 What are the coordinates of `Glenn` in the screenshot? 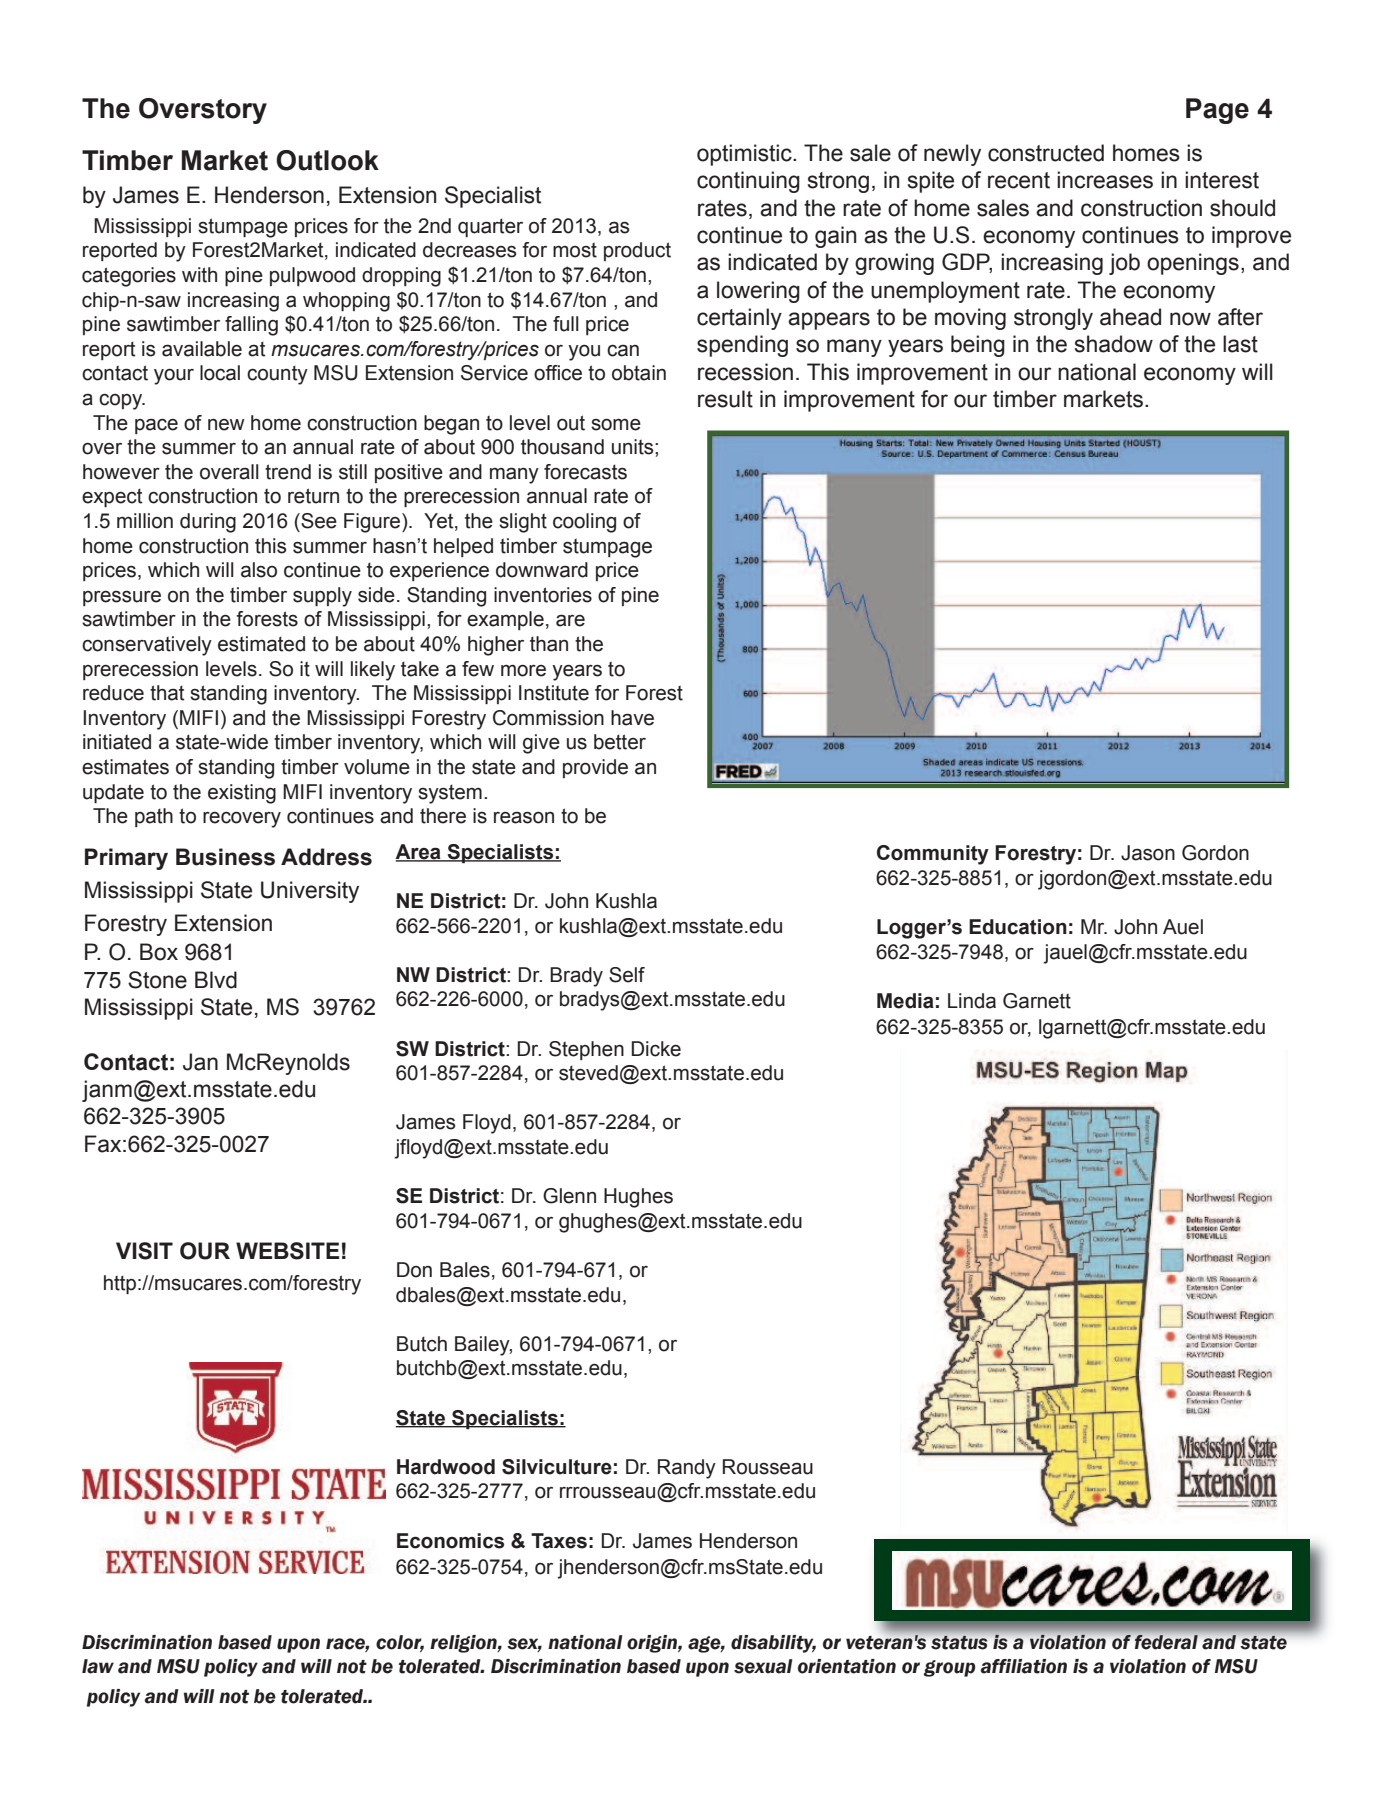 It's located at (569, 1196).
